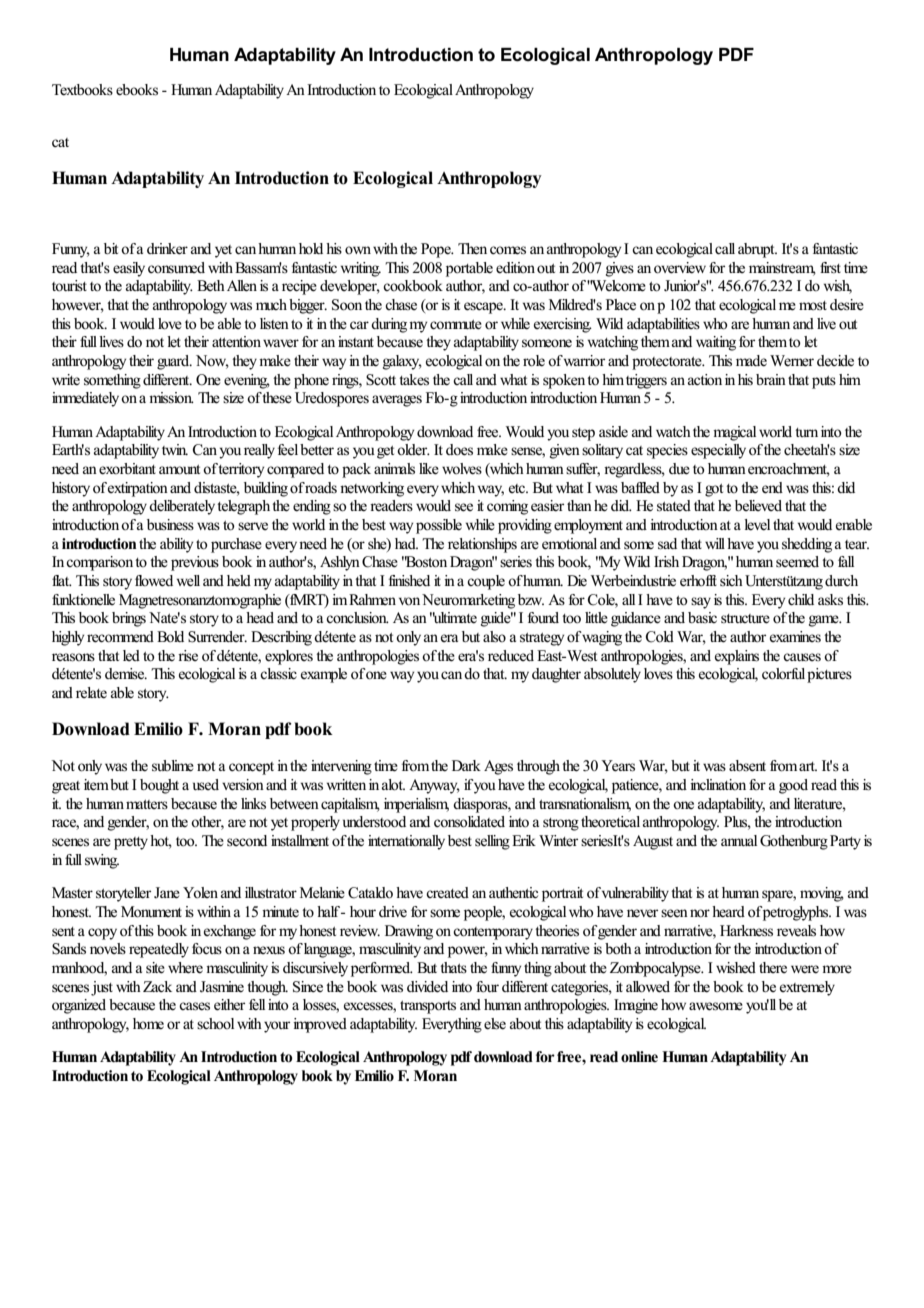 The image size is (924, 1308). I want to click on home, so click(148, 1024).
